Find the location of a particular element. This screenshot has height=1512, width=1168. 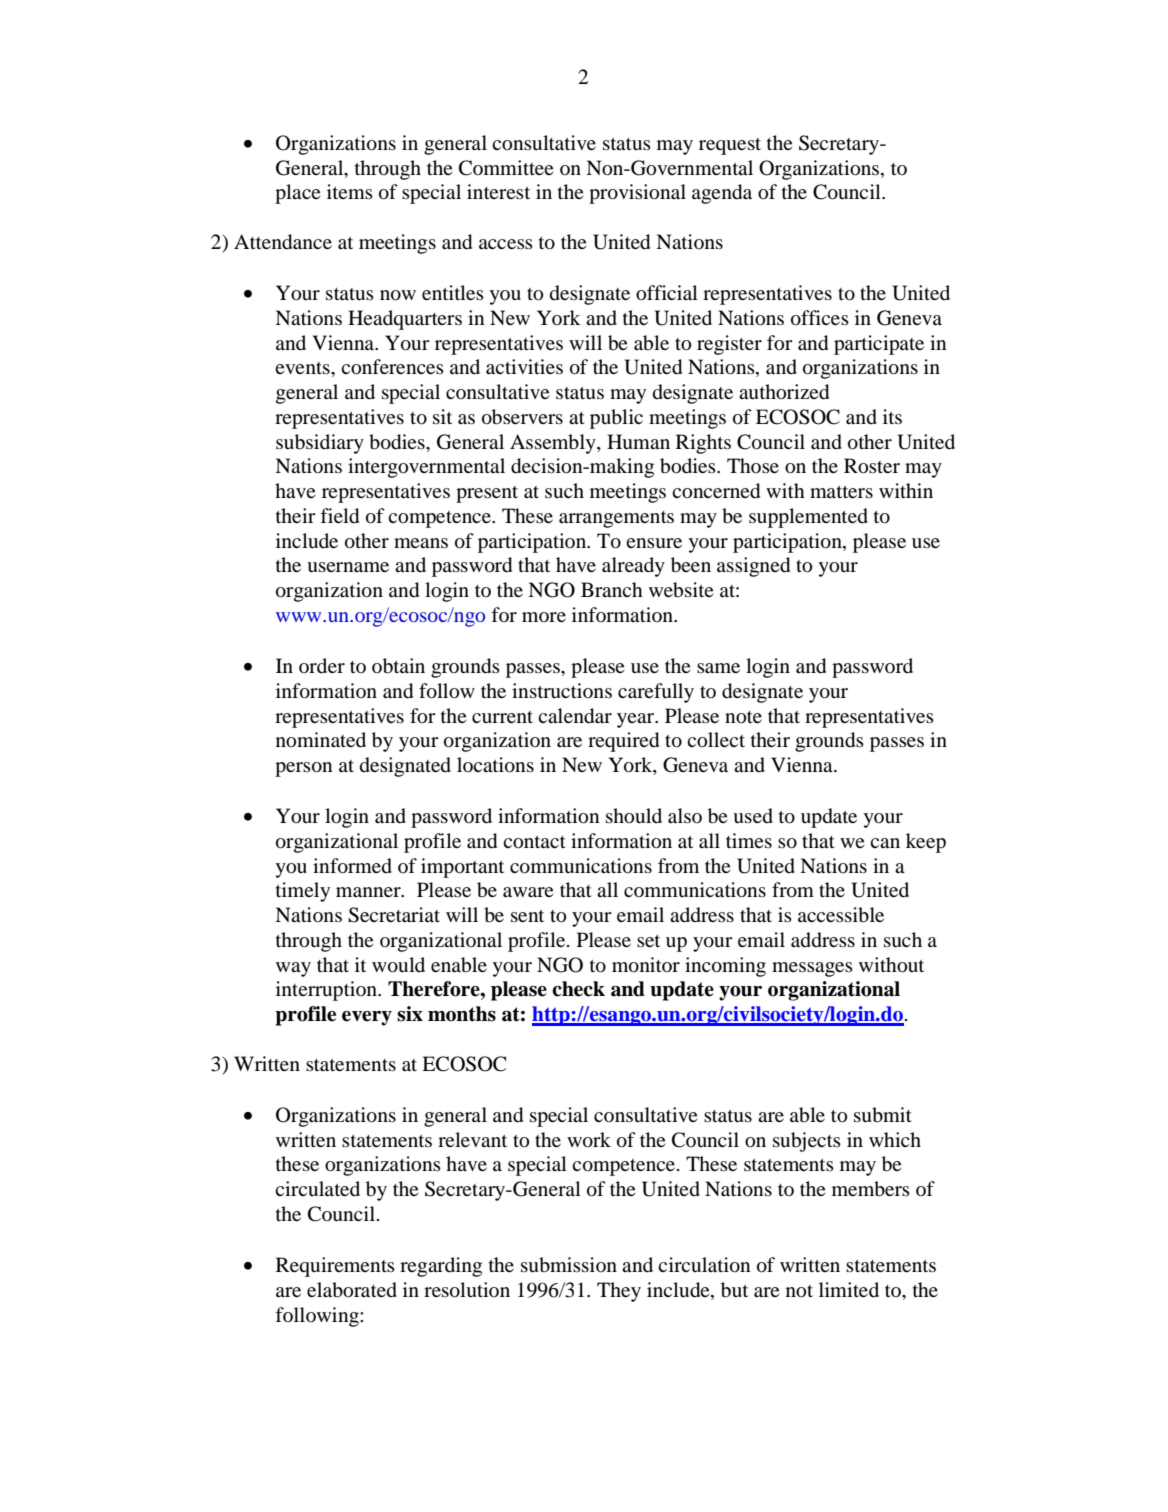

subsidiary is located at coordinates (320, 444).
